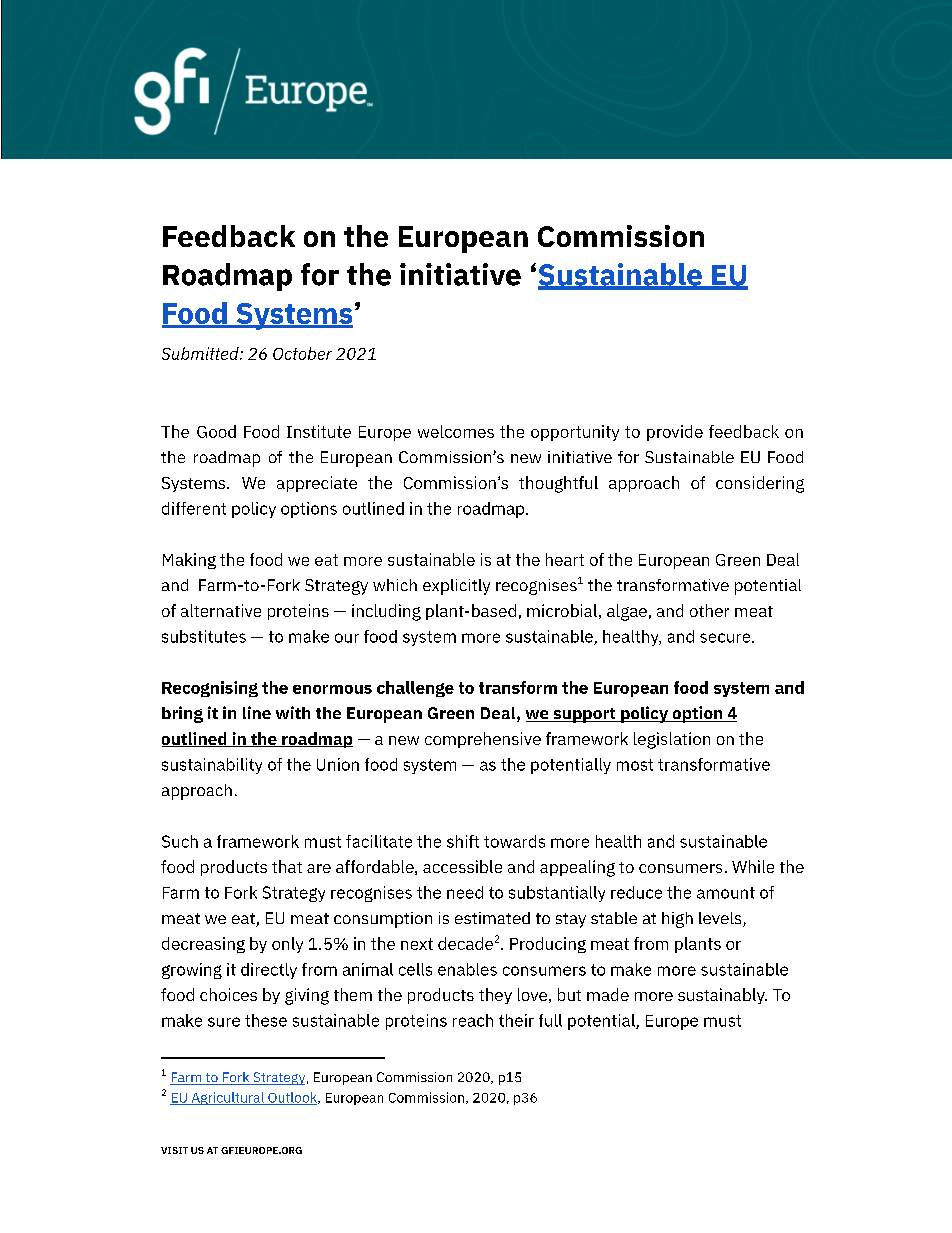 The width and height of the image is (952, 1233). I want to click on welcomes, so click(456, 431).
